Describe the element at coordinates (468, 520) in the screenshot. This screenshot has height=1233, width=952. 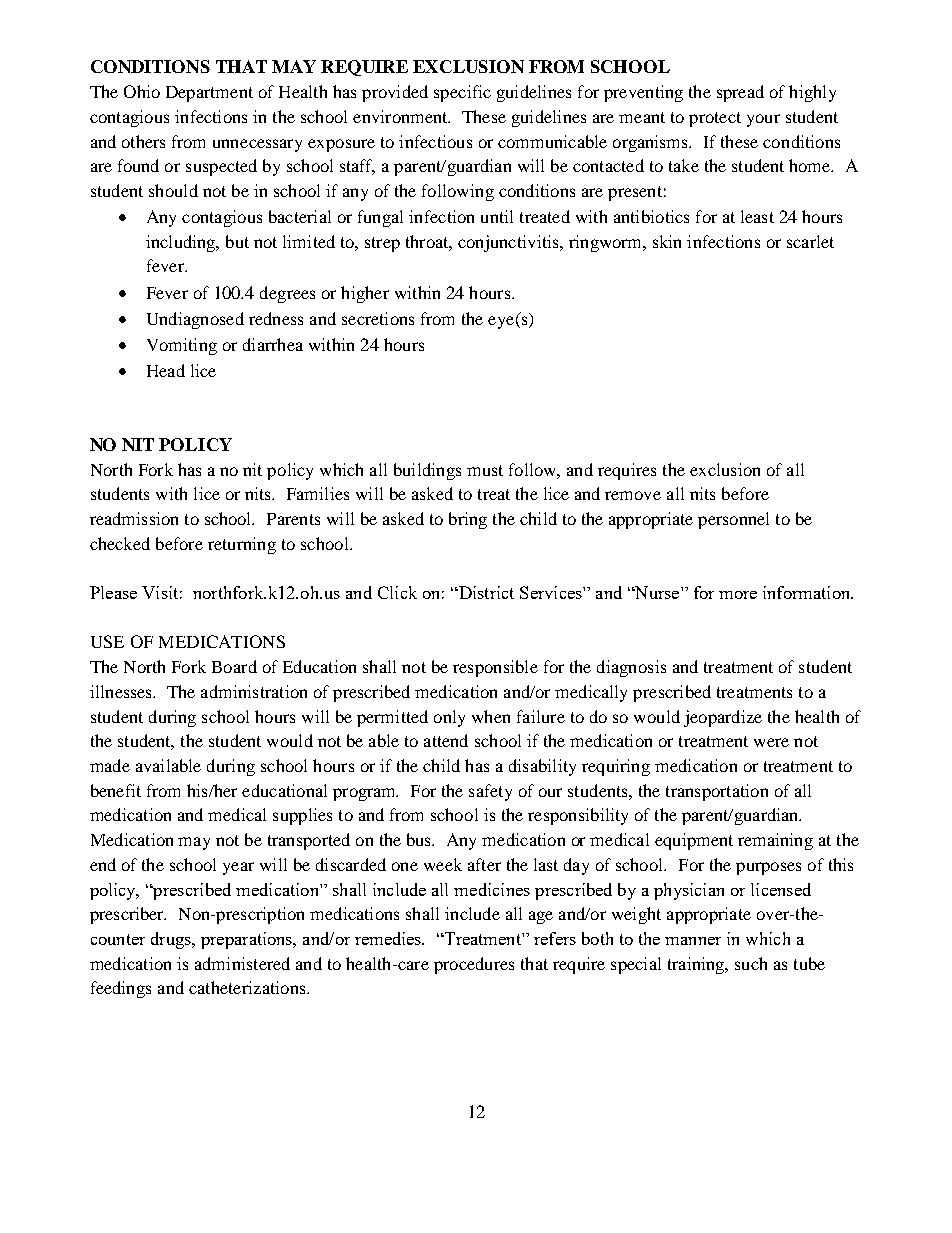
I see `bring` at that location.
